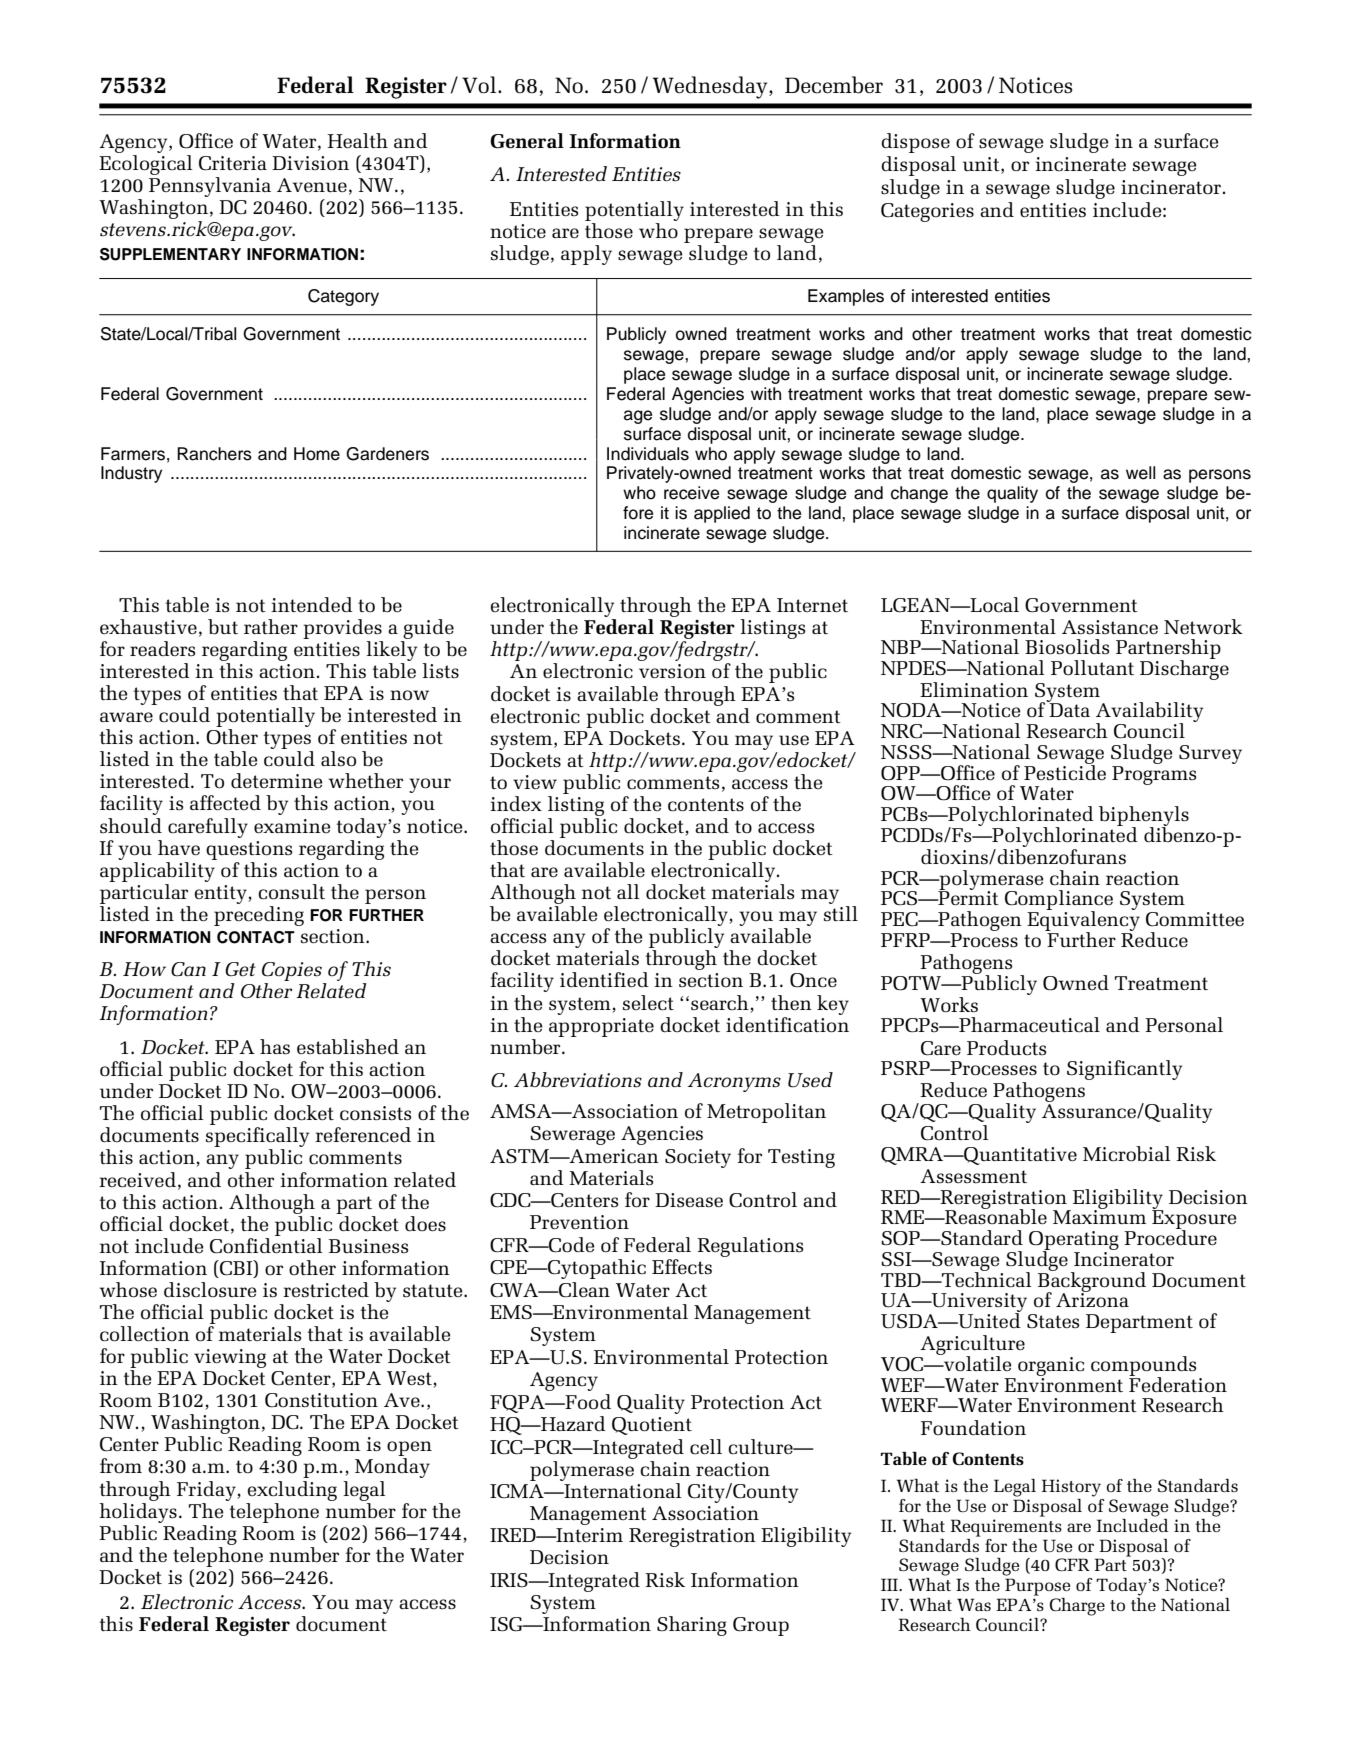 The image size is (1351, 1748). What do you see at coordinates (711, 87) in the image?
I see `Wednesday` at bounding box center [711, 87].
